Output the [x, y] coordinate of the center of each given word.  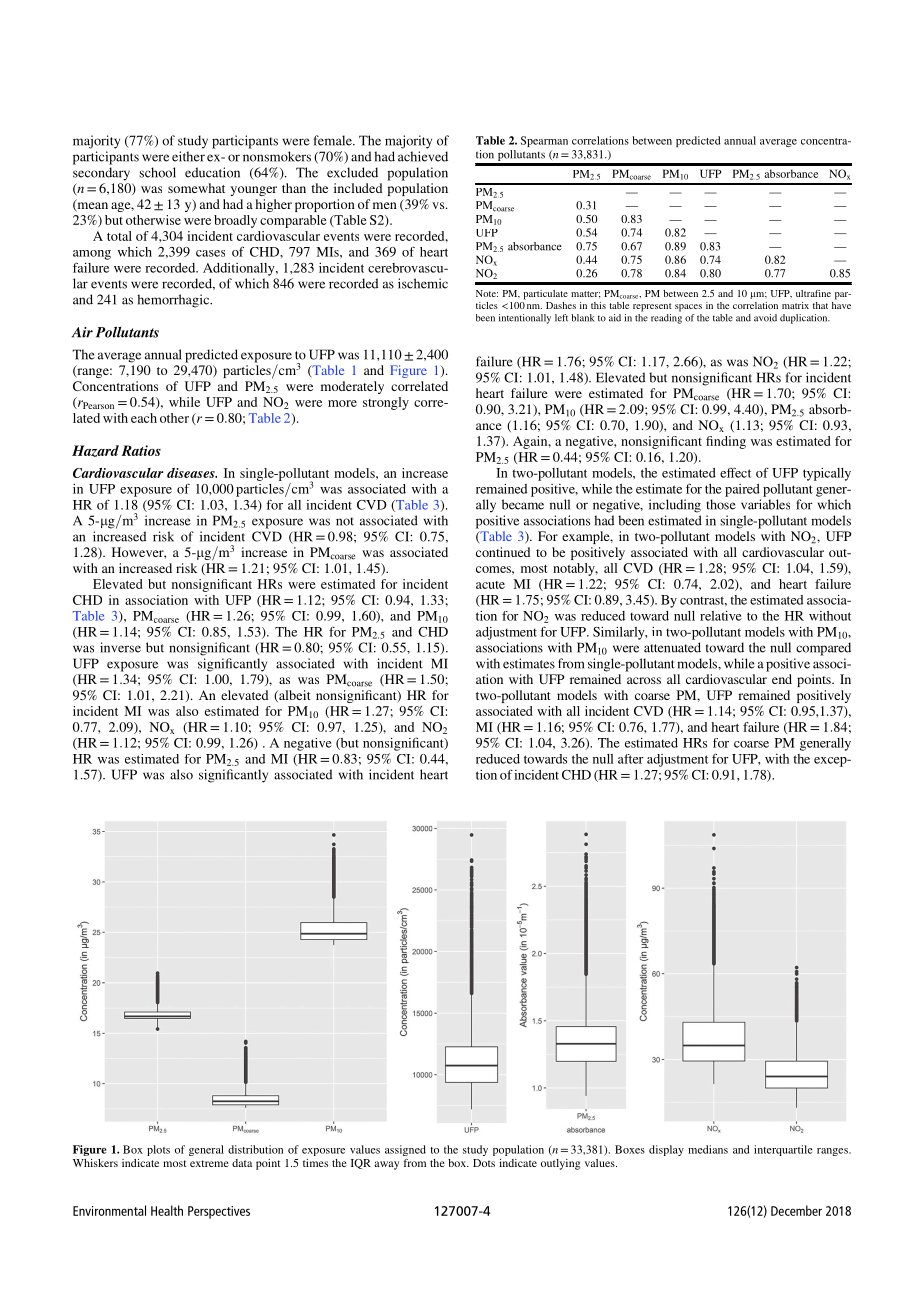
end [782, 679]
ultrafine [813, 293]
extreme [209, 1163]
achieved [423, 156]
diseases [192, 473]
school [157, 172]
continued [503, 552]
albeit [294, 696]
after [631, 759]
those [721, 504]
